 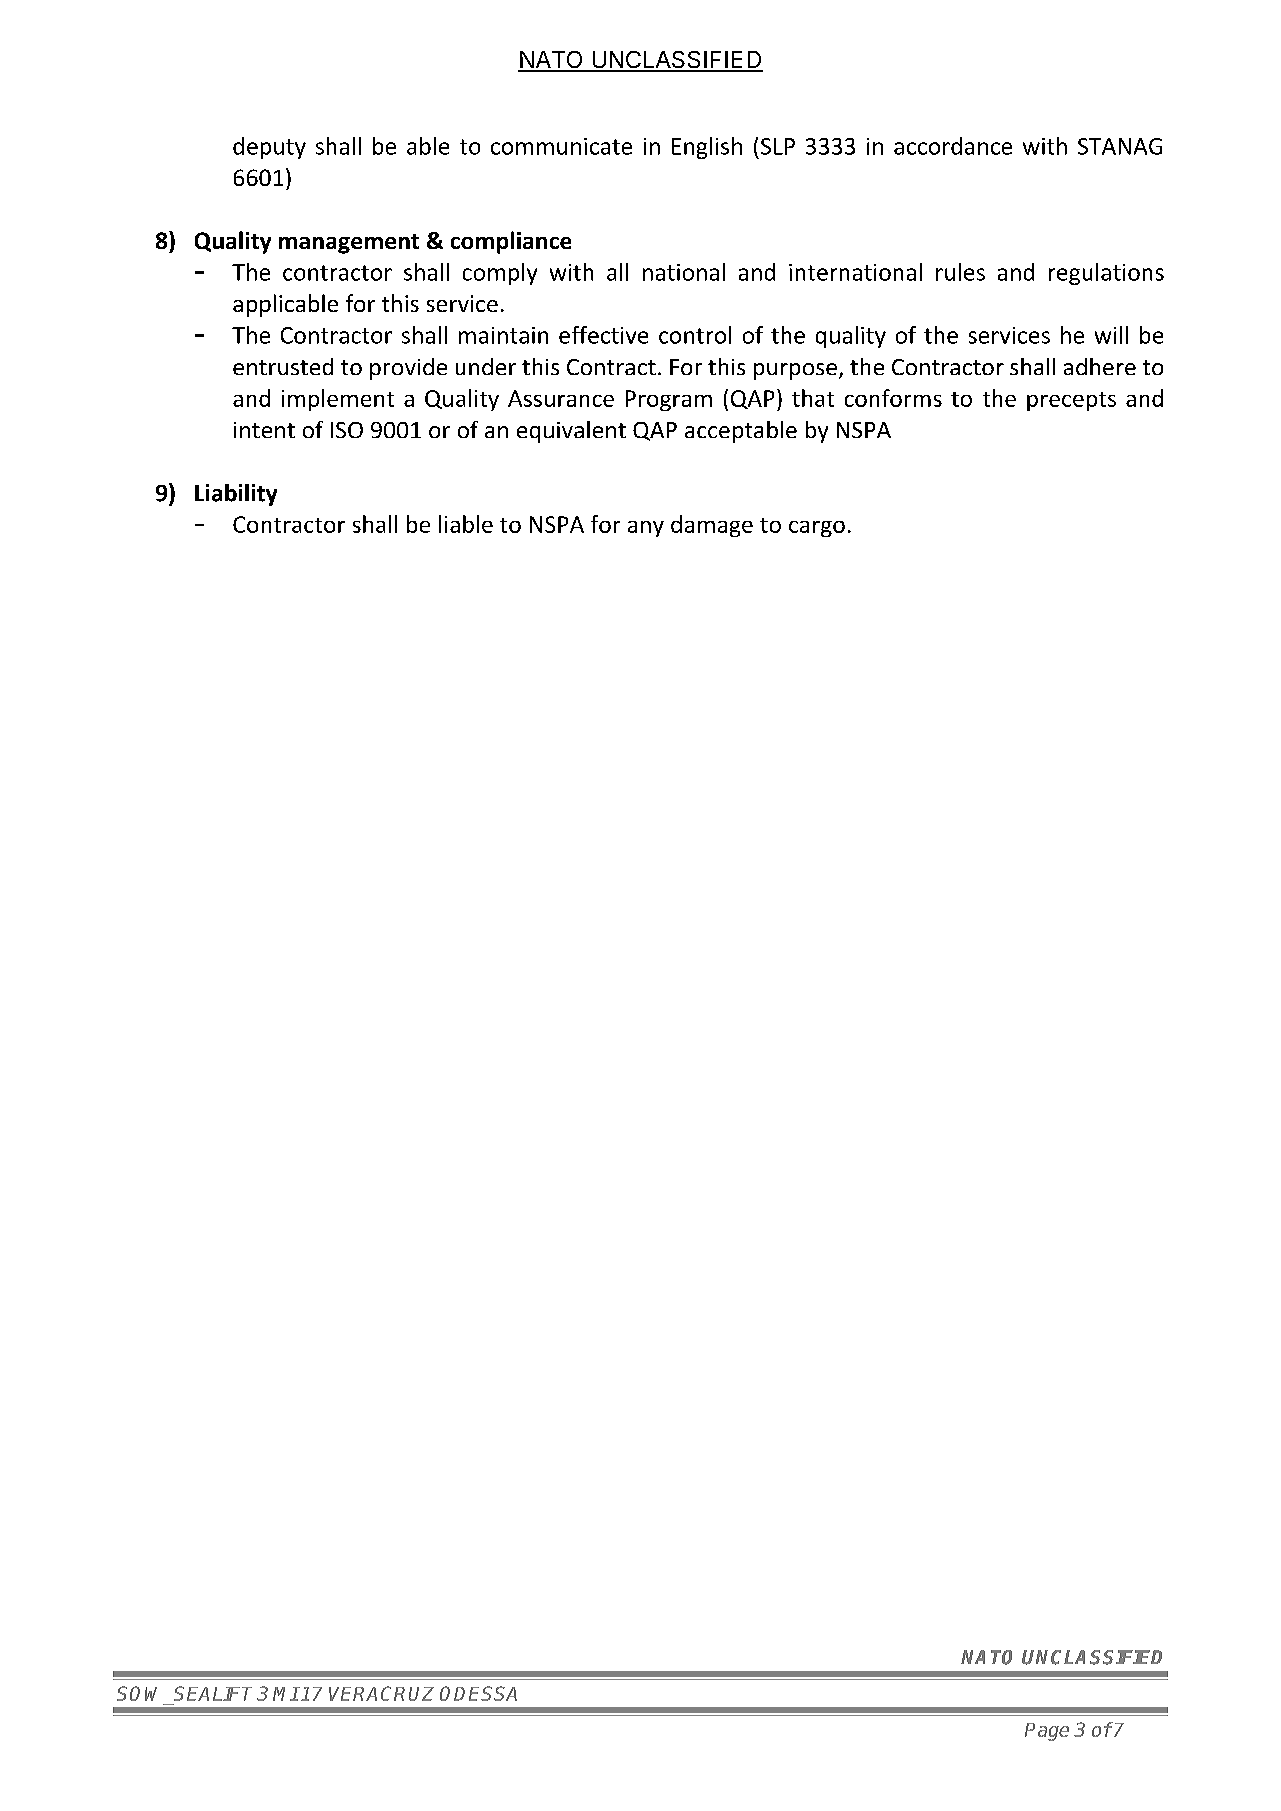 What do you see at coordinates (264, 430) in the screenshot?
I see `intent` at bounding box center [264, 430].
